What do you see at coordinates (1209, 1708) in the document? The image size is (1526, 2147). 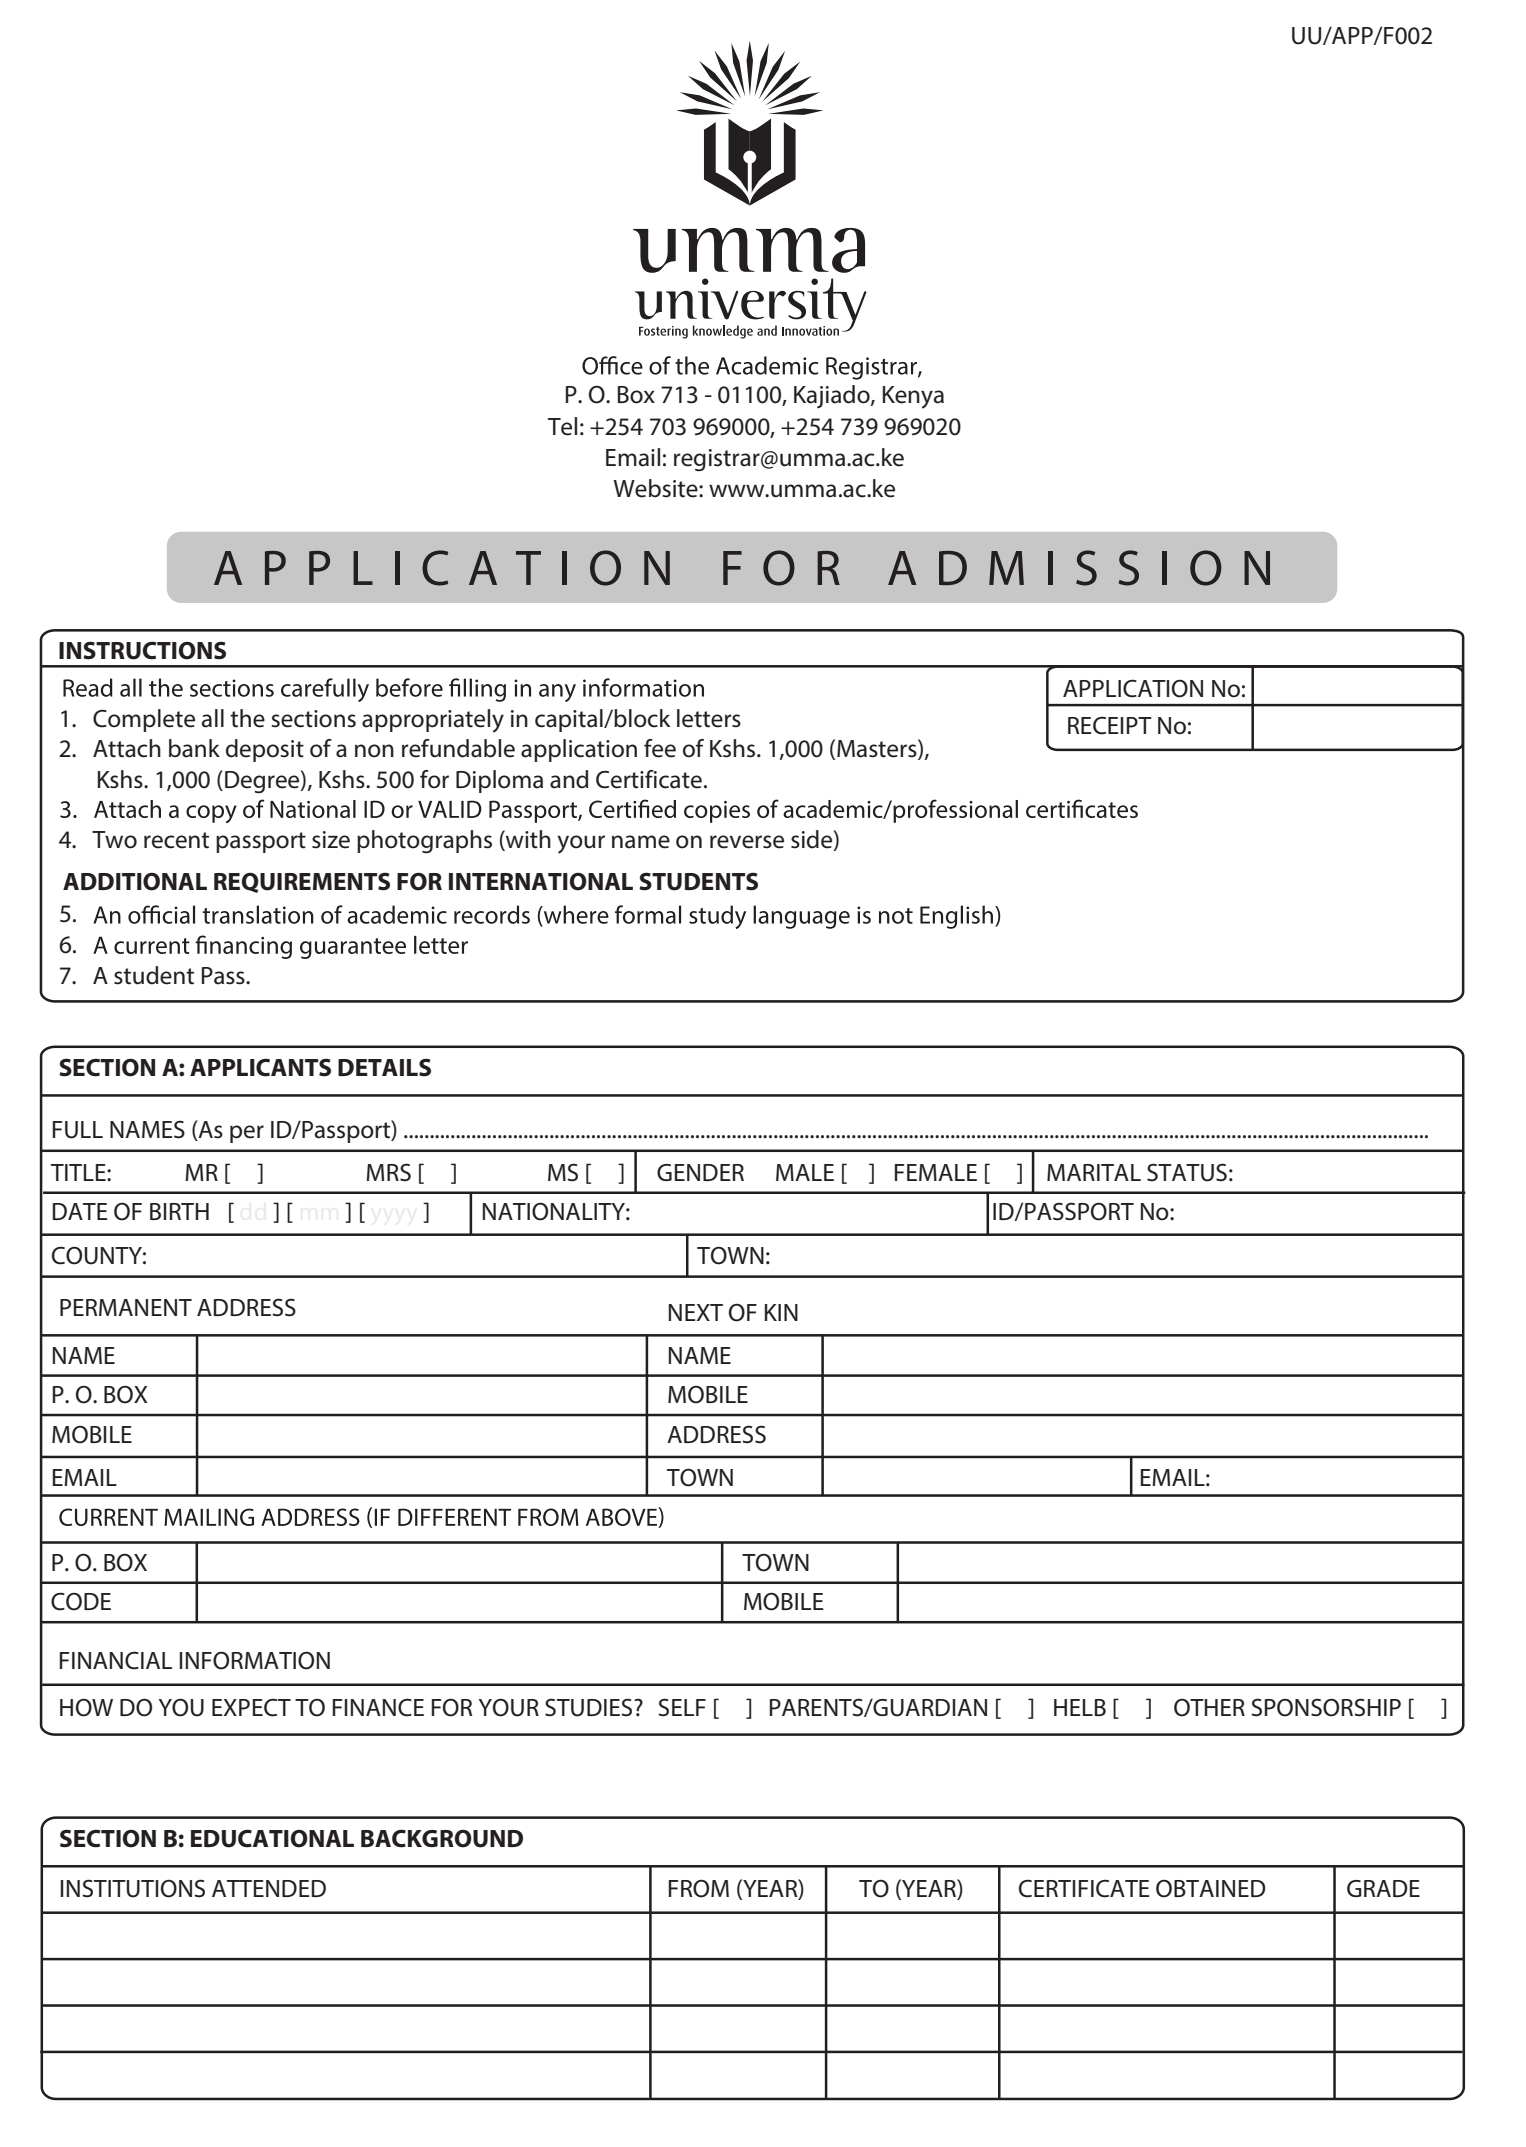 I see `OTHER` at bounding box center [1209, 1708].
